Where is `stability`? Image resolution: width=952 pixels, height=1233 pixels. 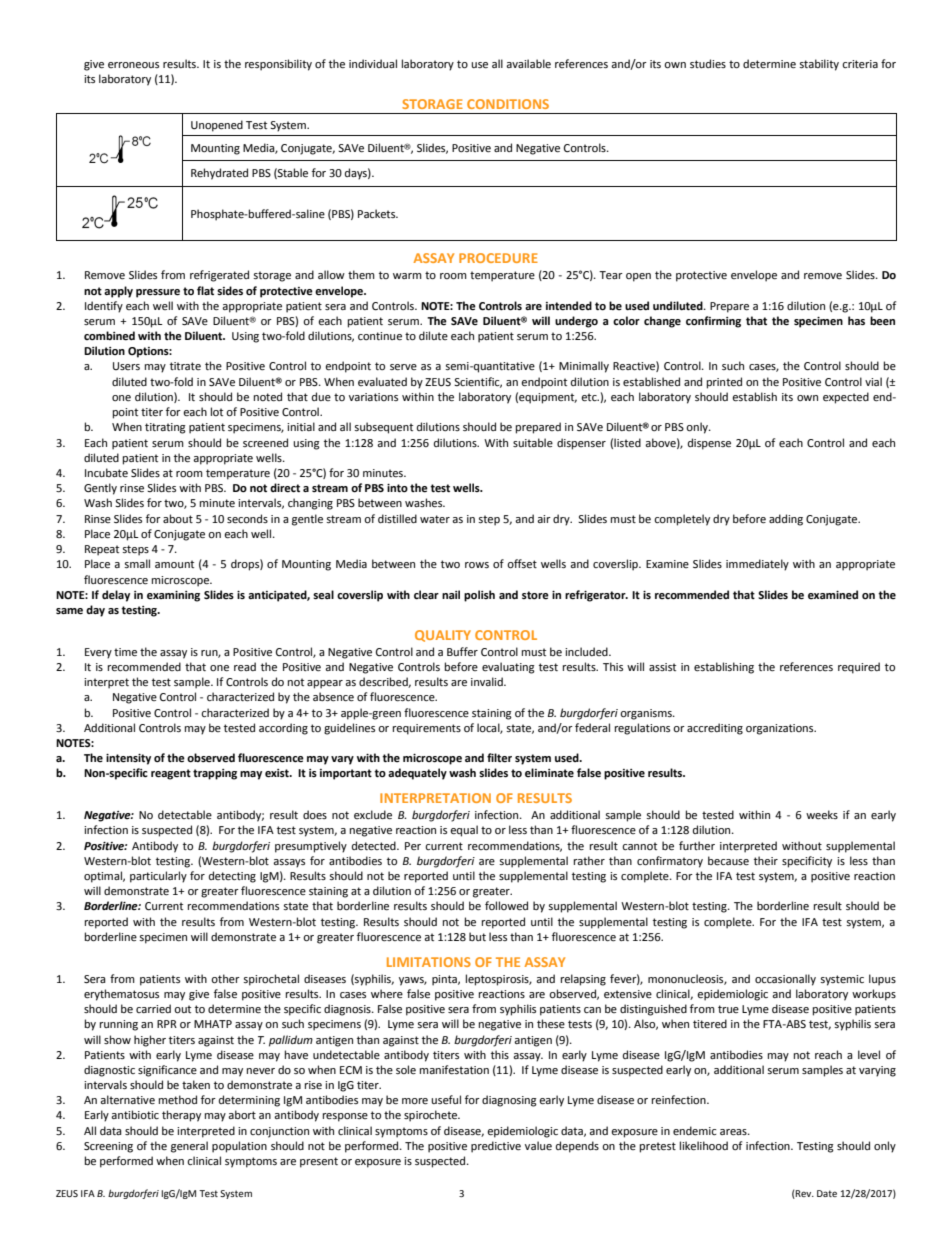
stability is located at coordinates (819, 65).
